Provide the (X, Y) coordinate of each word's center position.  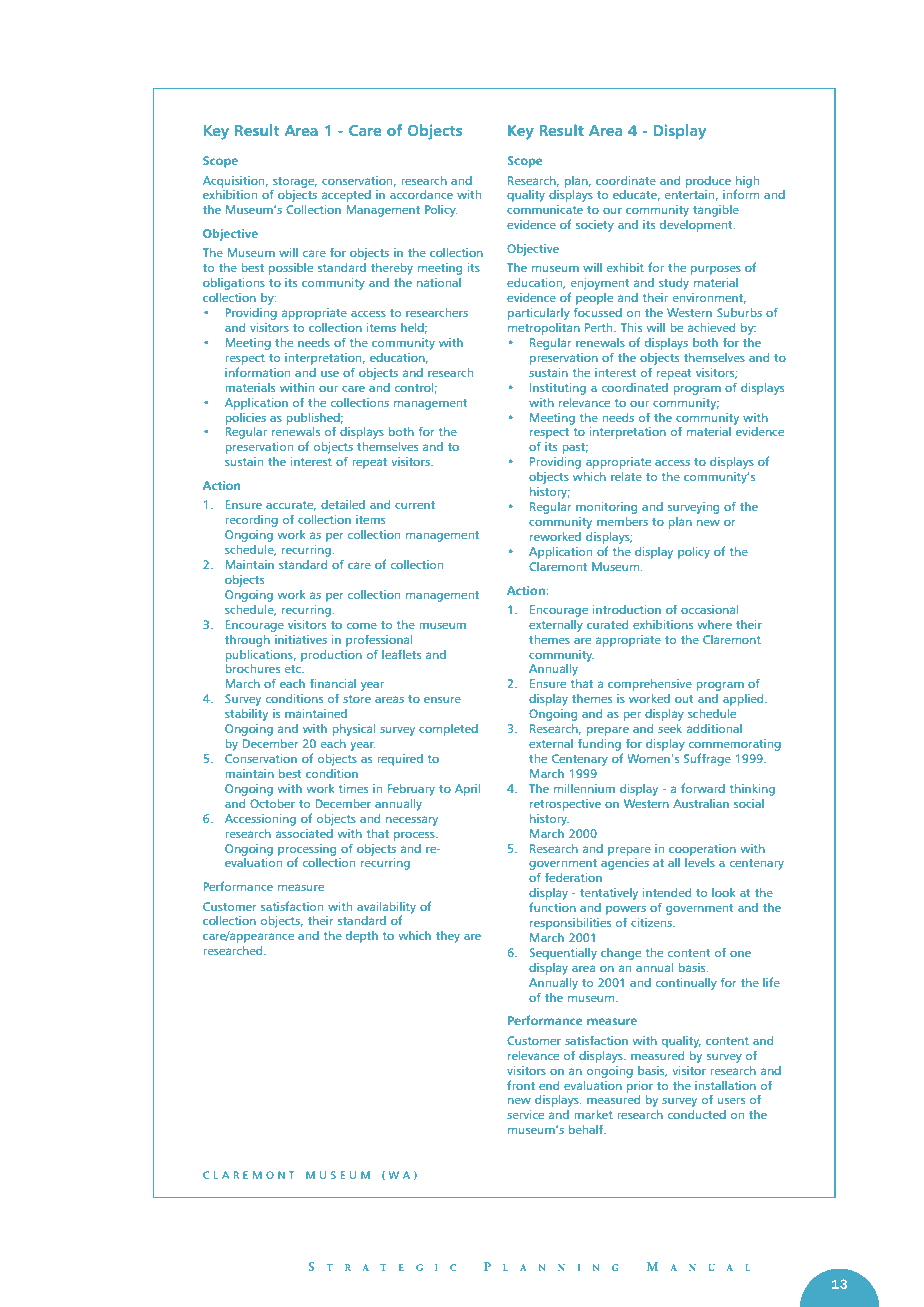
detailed (343, 504)
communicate (545, 209)
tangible (716, 211)
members (622, 521)
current (415, 505)
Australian (701, 803)
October (272, 803)
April (467, 790)
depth (362, 937)
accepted (346, 196)
